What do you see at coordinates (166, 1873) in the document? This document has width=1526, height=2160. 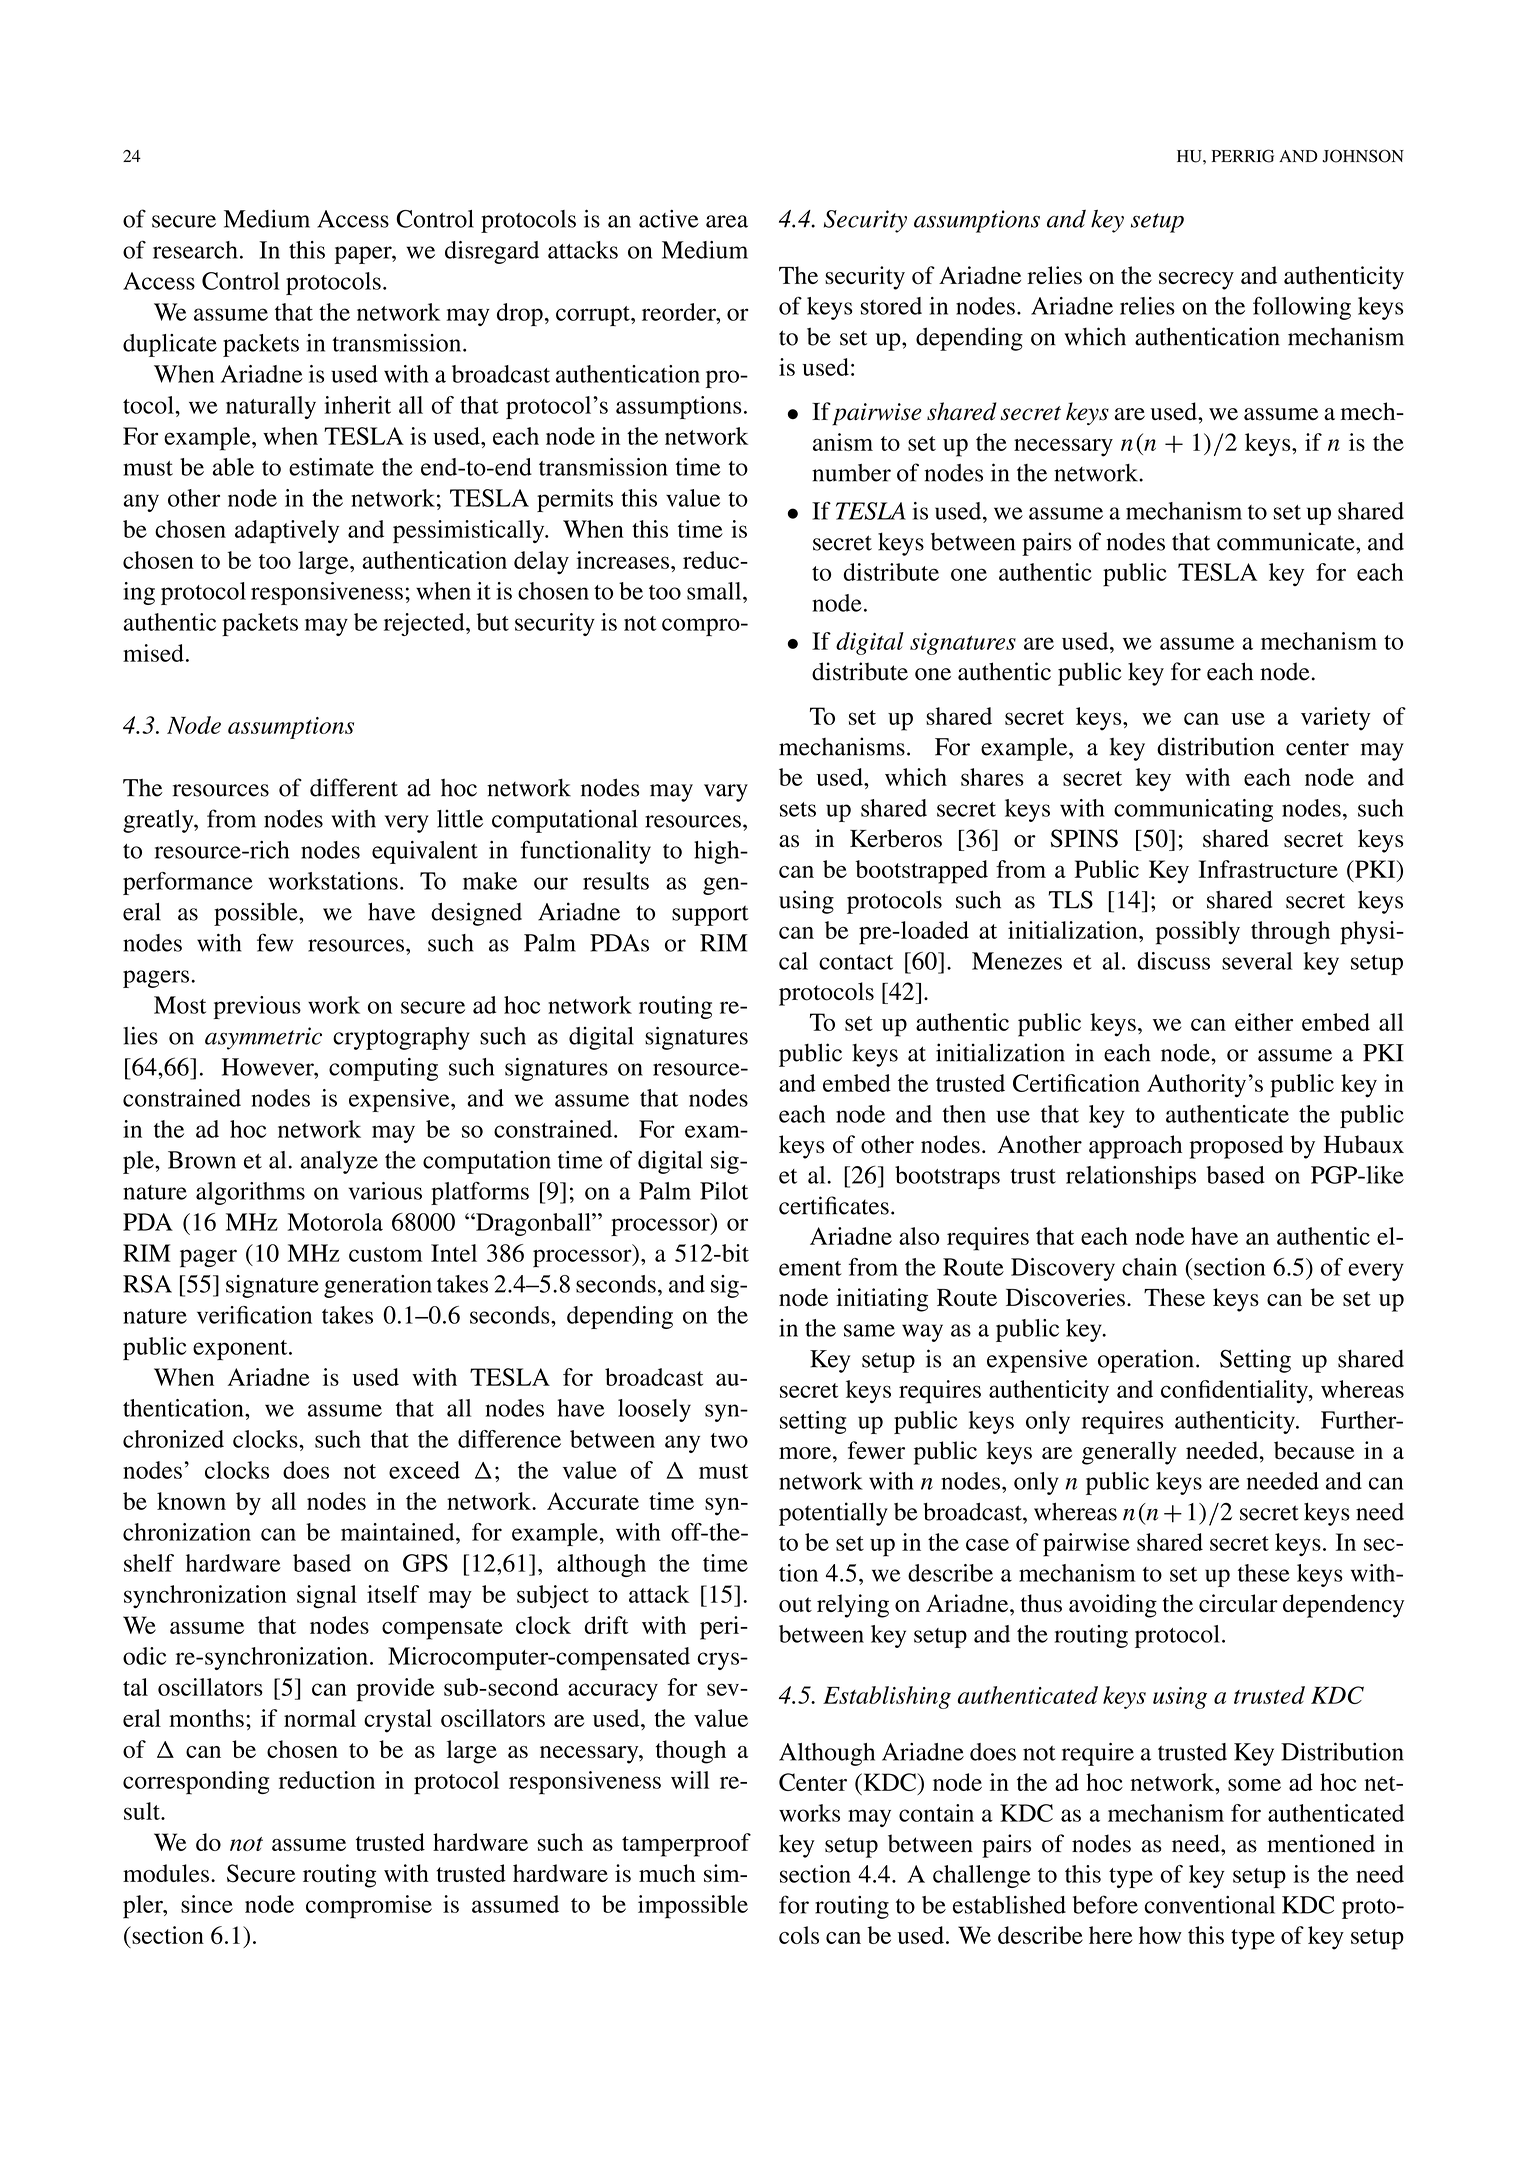 I see `modules` at bounding box center [166, 1873].
